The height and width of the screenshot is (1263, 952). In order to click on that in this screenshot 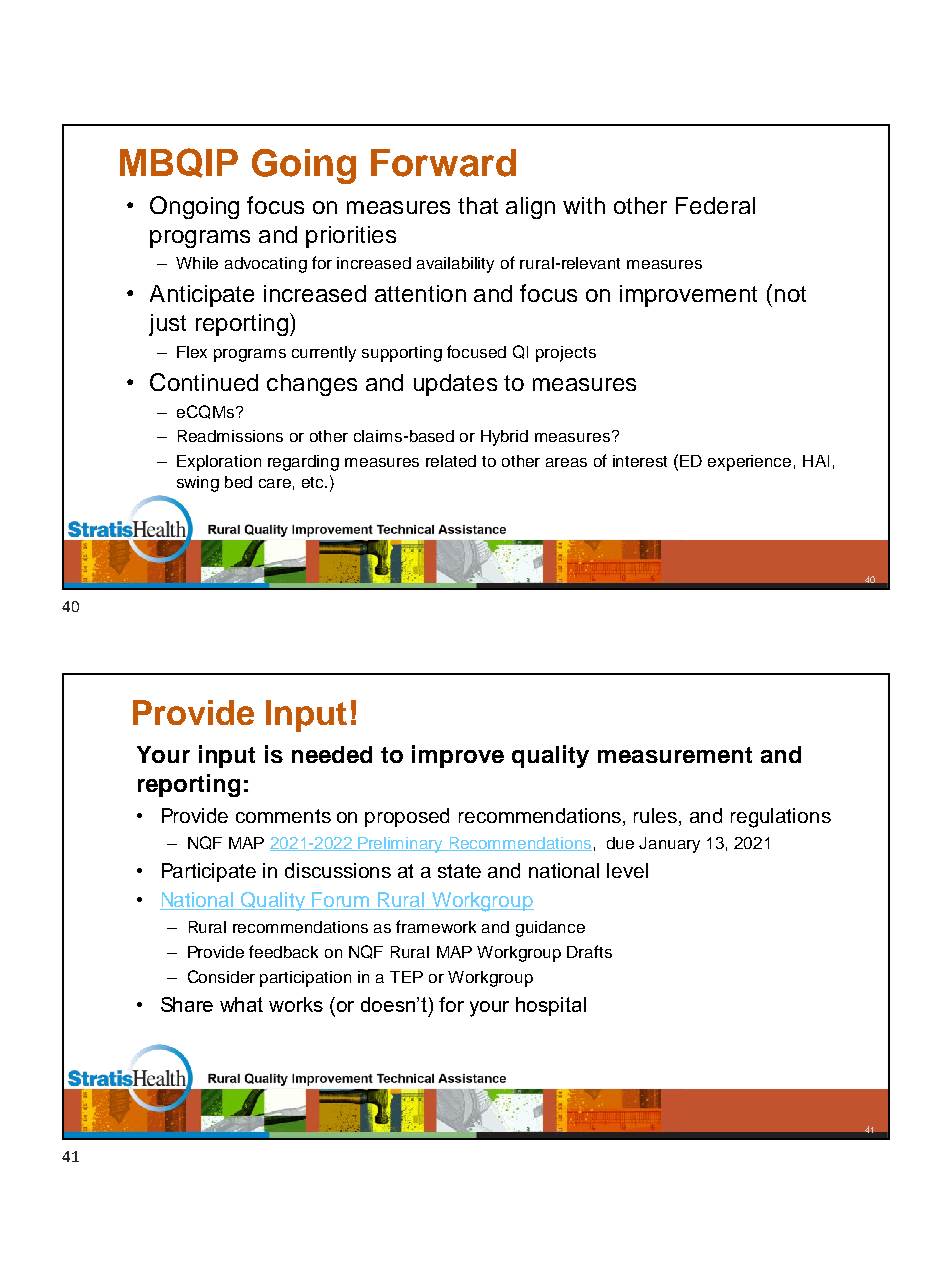, I will do `click(478, 205)`.
